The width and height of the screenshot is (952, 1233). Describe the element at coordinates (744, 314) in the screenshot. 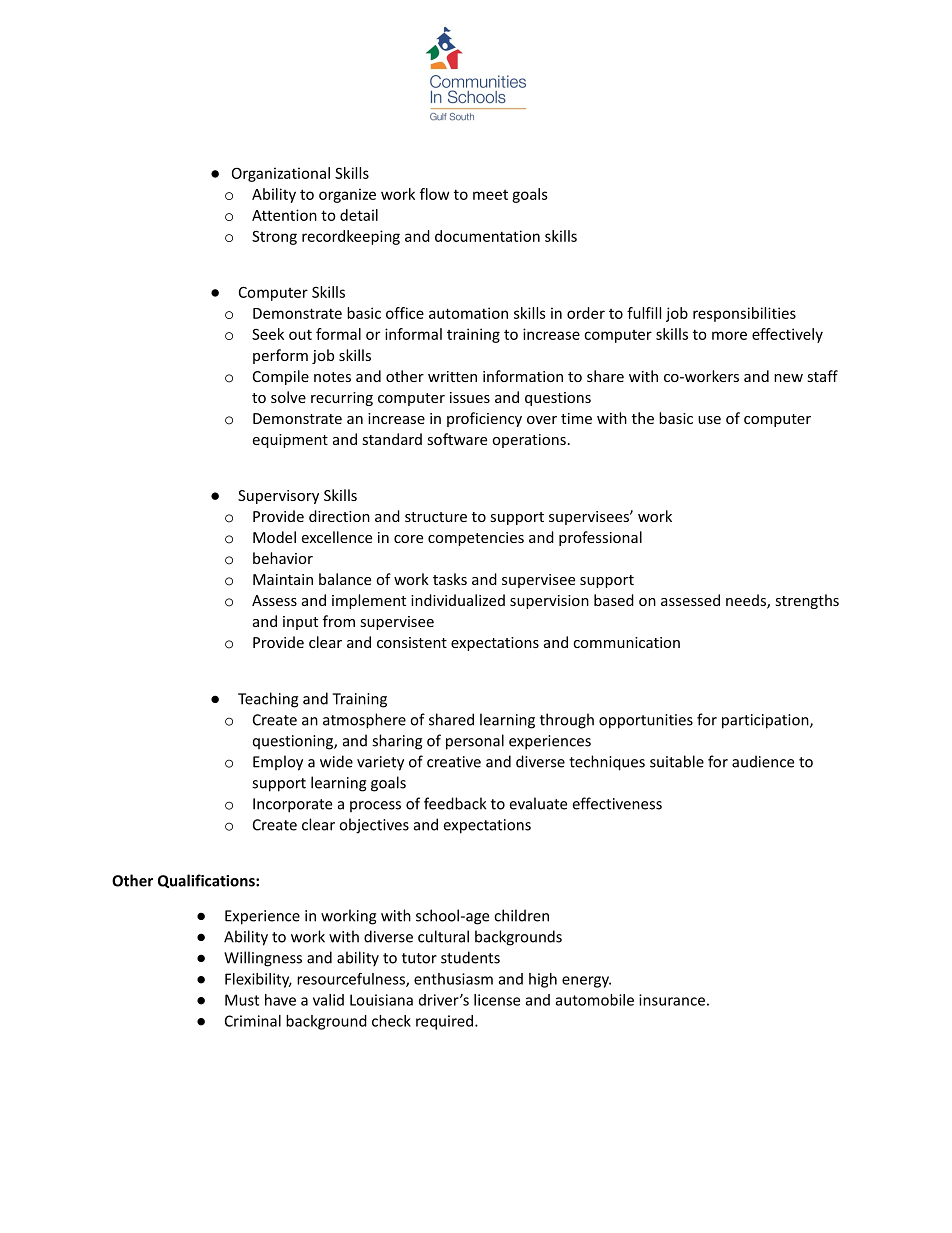

I see `responsibilities` at that location.
